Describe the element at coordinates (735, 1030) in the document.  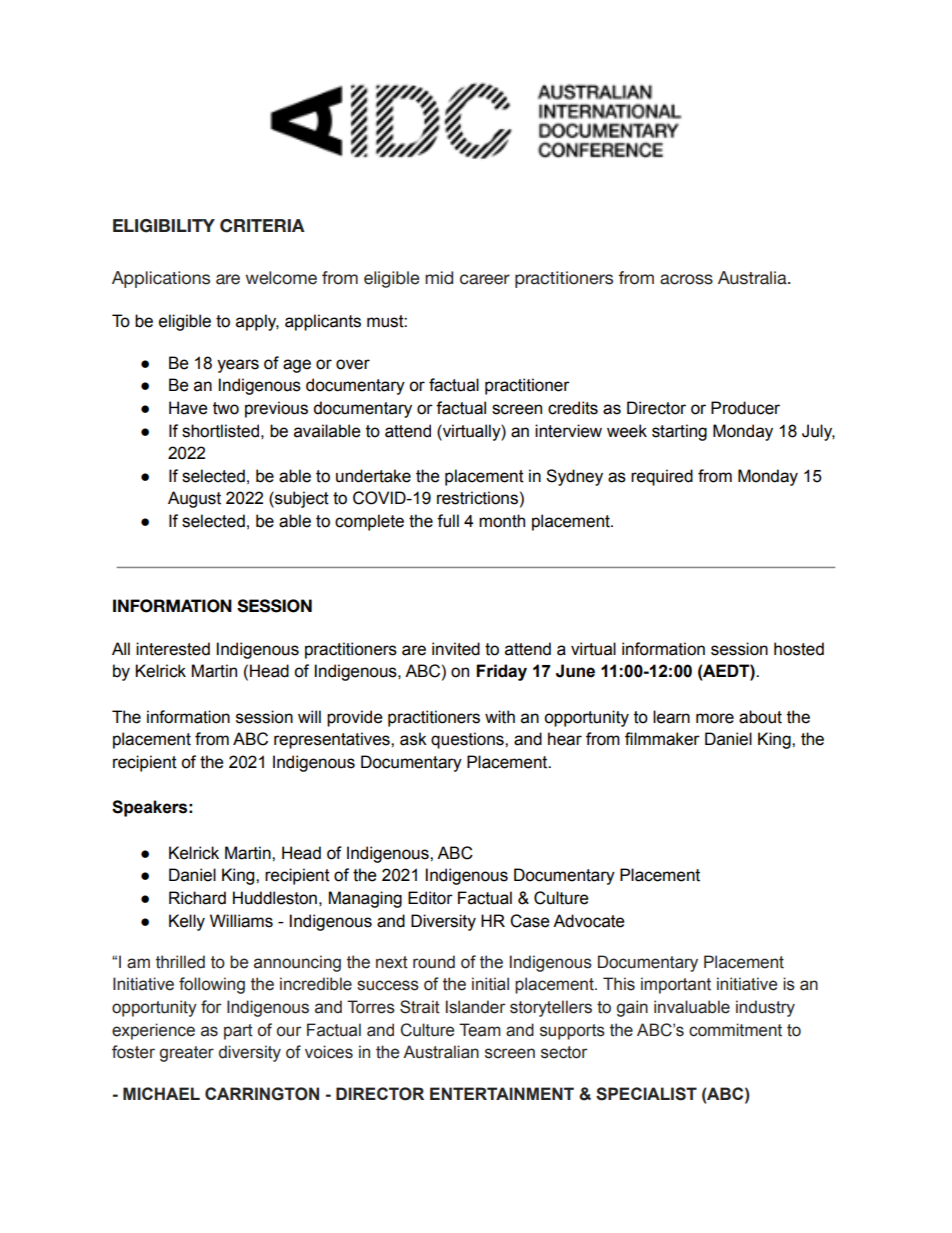
I see `commitment` at that location.
